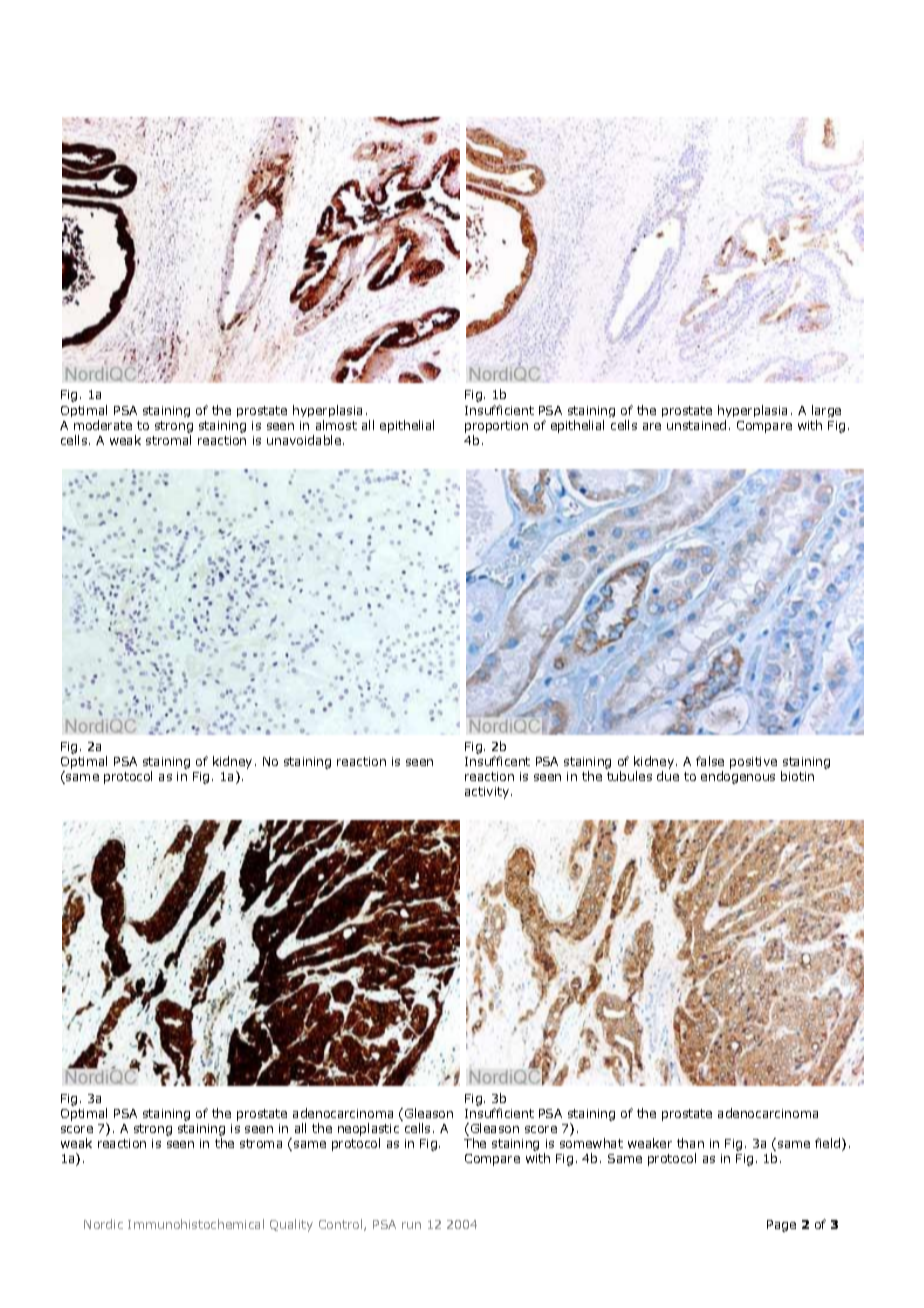 Image resolution: width=924 pixels, height=1308 pixels. What do you see at coordinates (696, 425) in the screenshot?
I see `unstained` at bounding box center [696, 425].
